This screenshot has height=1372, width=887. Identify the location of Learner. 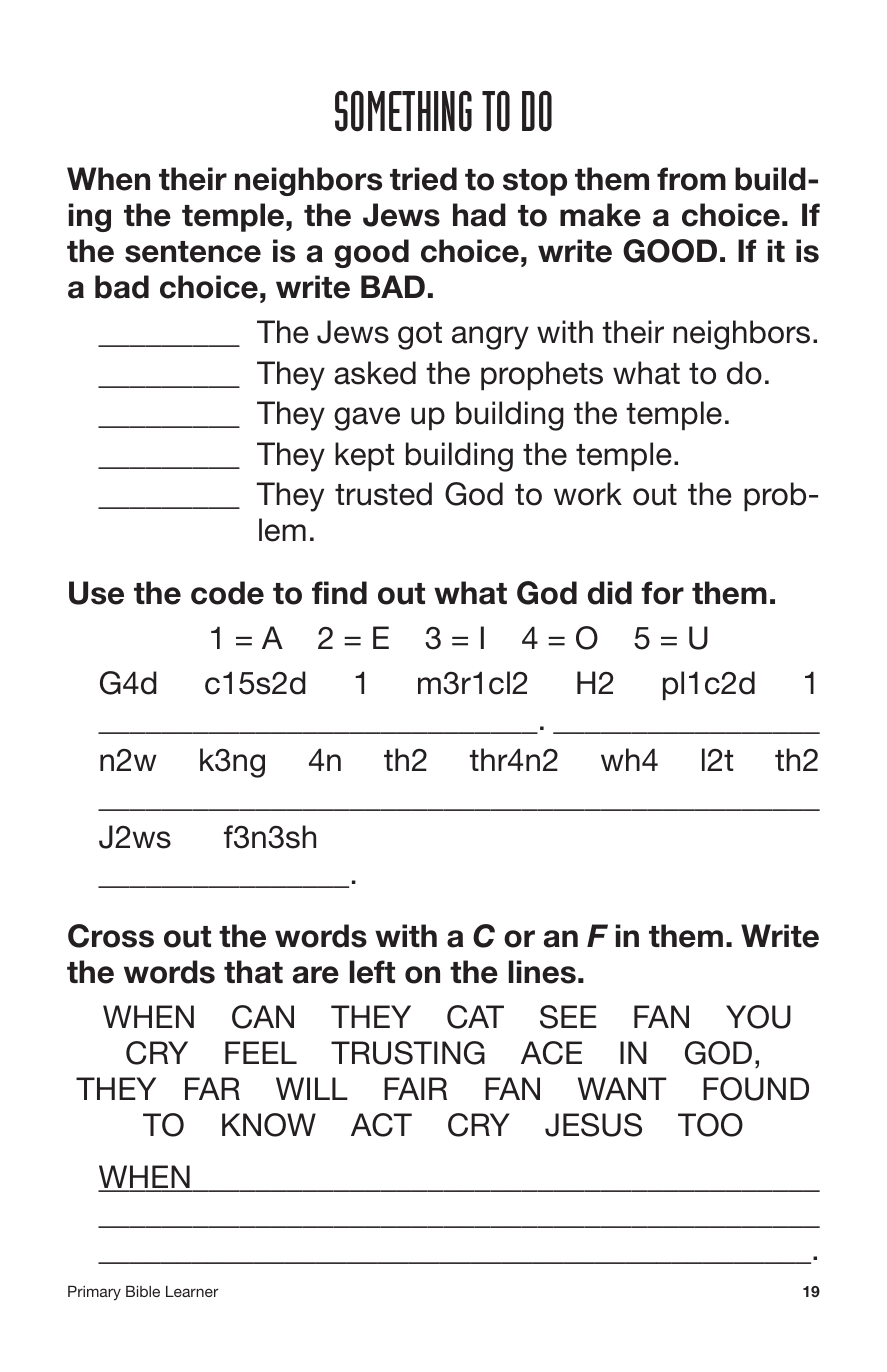
(192, 1291).
